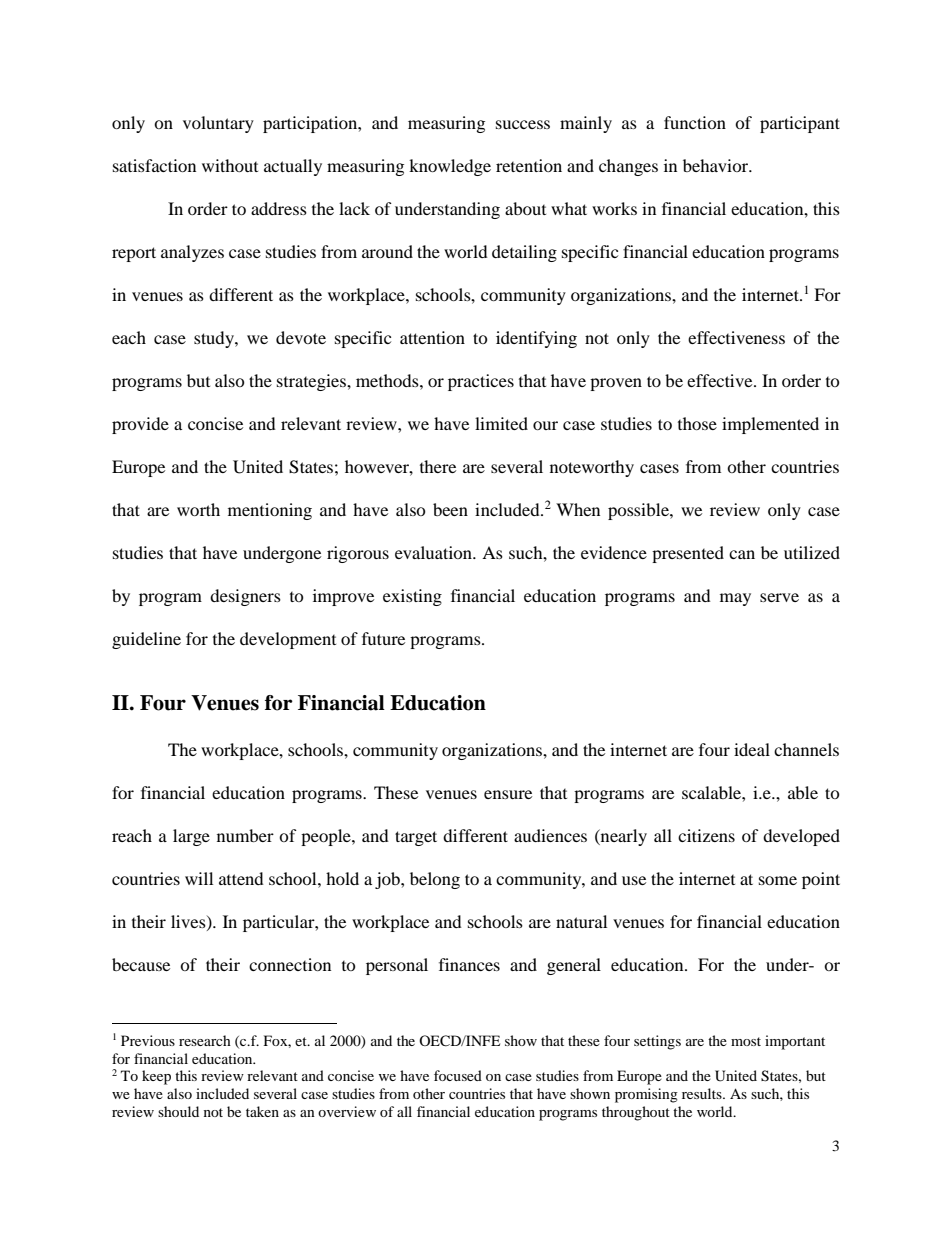  What do you see at coordinates (178, 1111) in the document?
I see `should` at bounding box center [178, 1111].
